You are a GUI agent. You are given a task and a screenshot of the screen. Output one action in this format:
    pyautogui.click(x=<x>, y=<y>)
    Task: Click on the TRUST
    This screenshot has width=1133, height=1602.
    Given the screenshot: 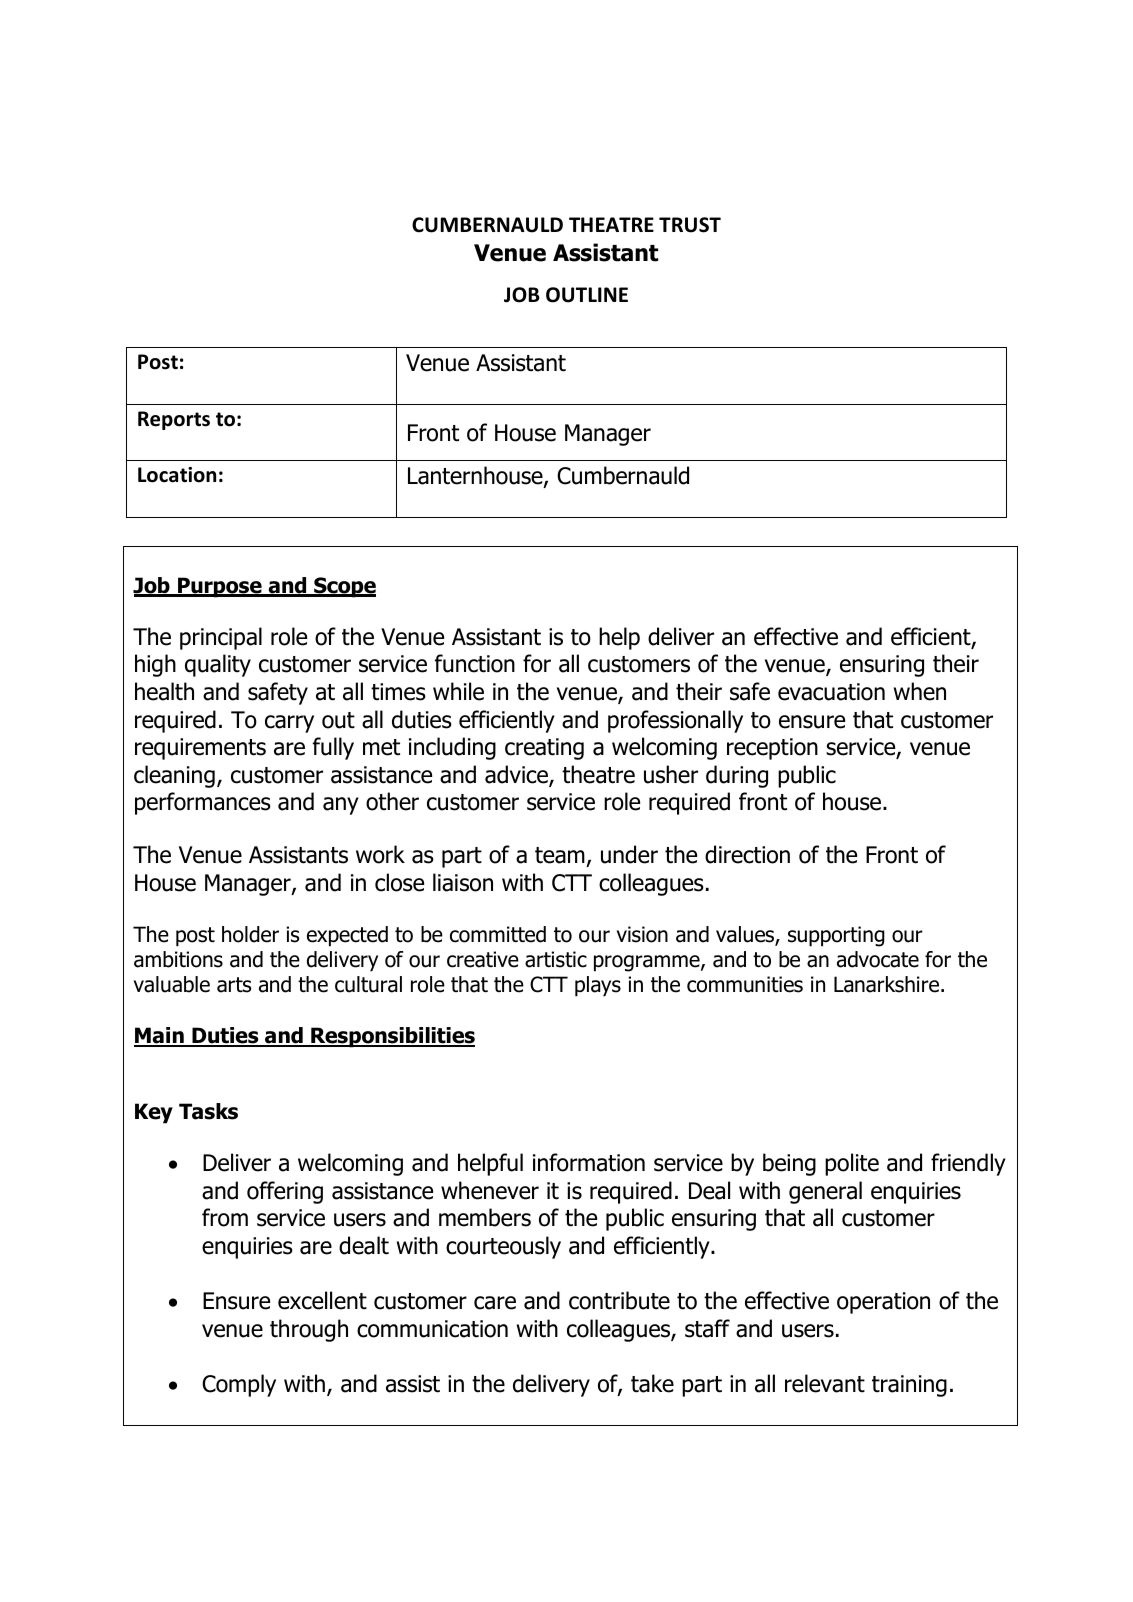 What is the action you would take?
    pyautogui.click(x=690, y=225)
